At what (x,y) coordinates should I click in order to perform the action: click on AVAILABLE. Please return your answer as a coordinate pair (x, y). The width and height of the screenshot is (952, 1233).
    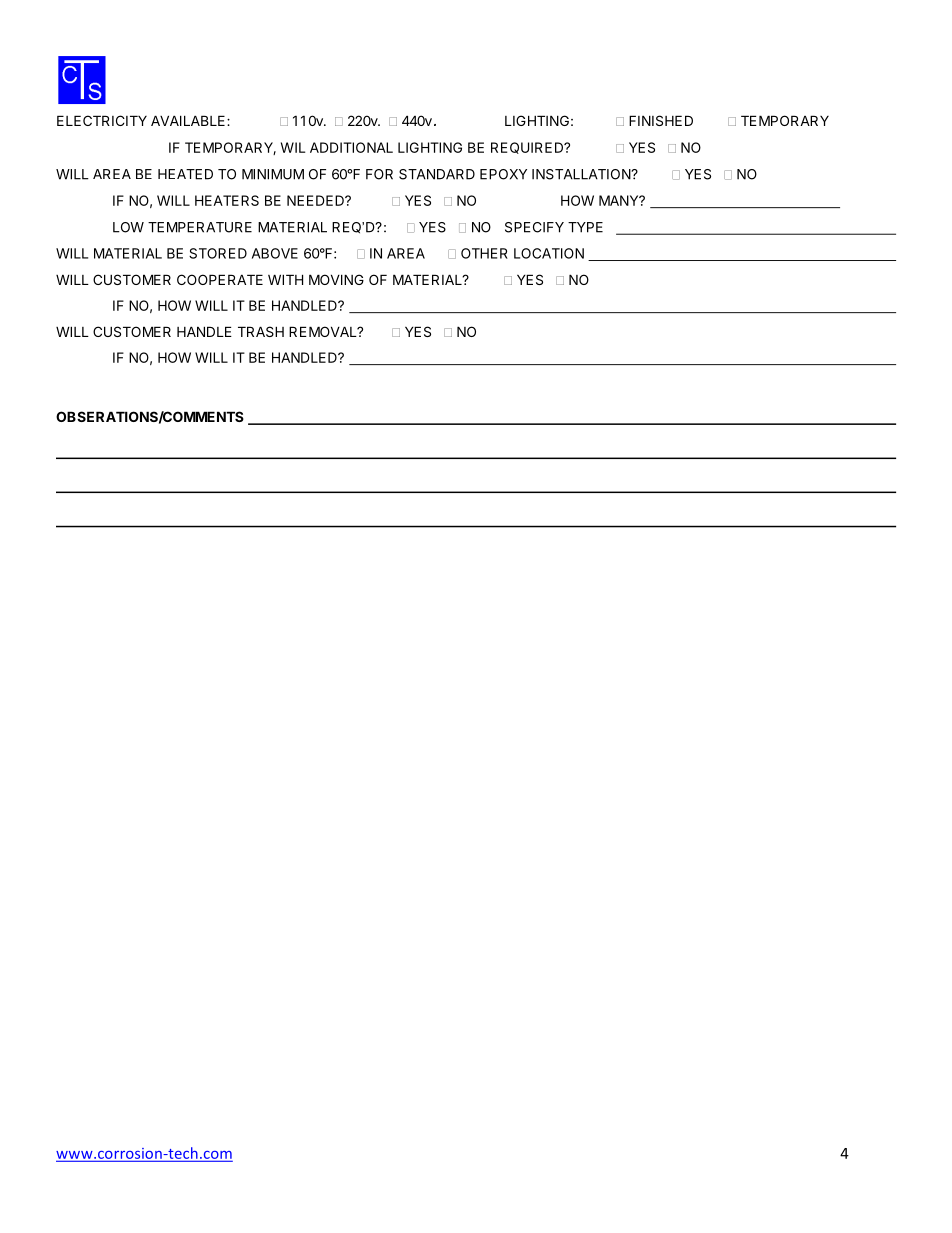
    Looking at the image, I should click on (189, 120).
